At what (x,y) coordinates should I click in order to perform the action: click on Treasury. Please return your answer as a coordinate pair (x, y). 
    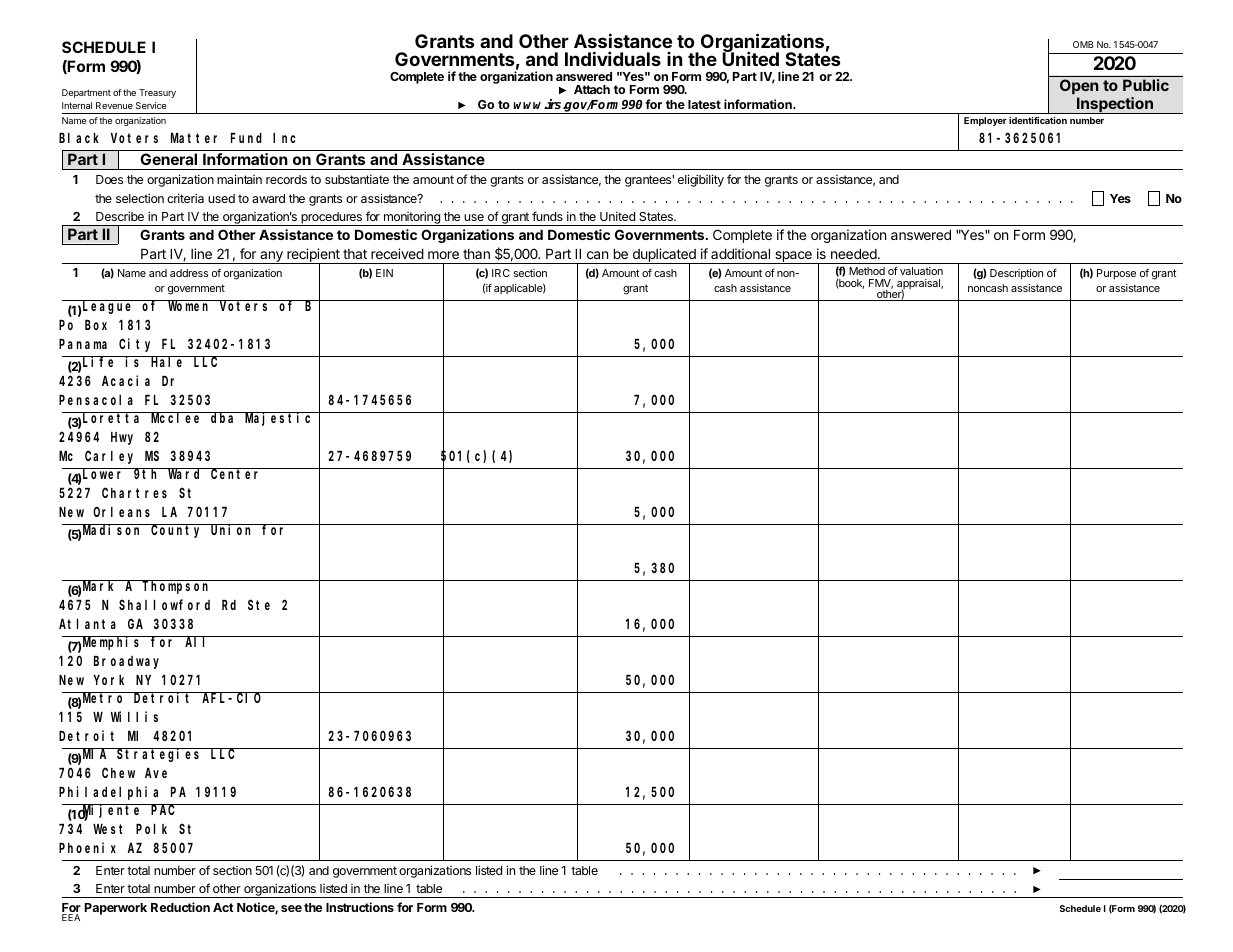
    Looking at the image, I should click on (157, 93).
